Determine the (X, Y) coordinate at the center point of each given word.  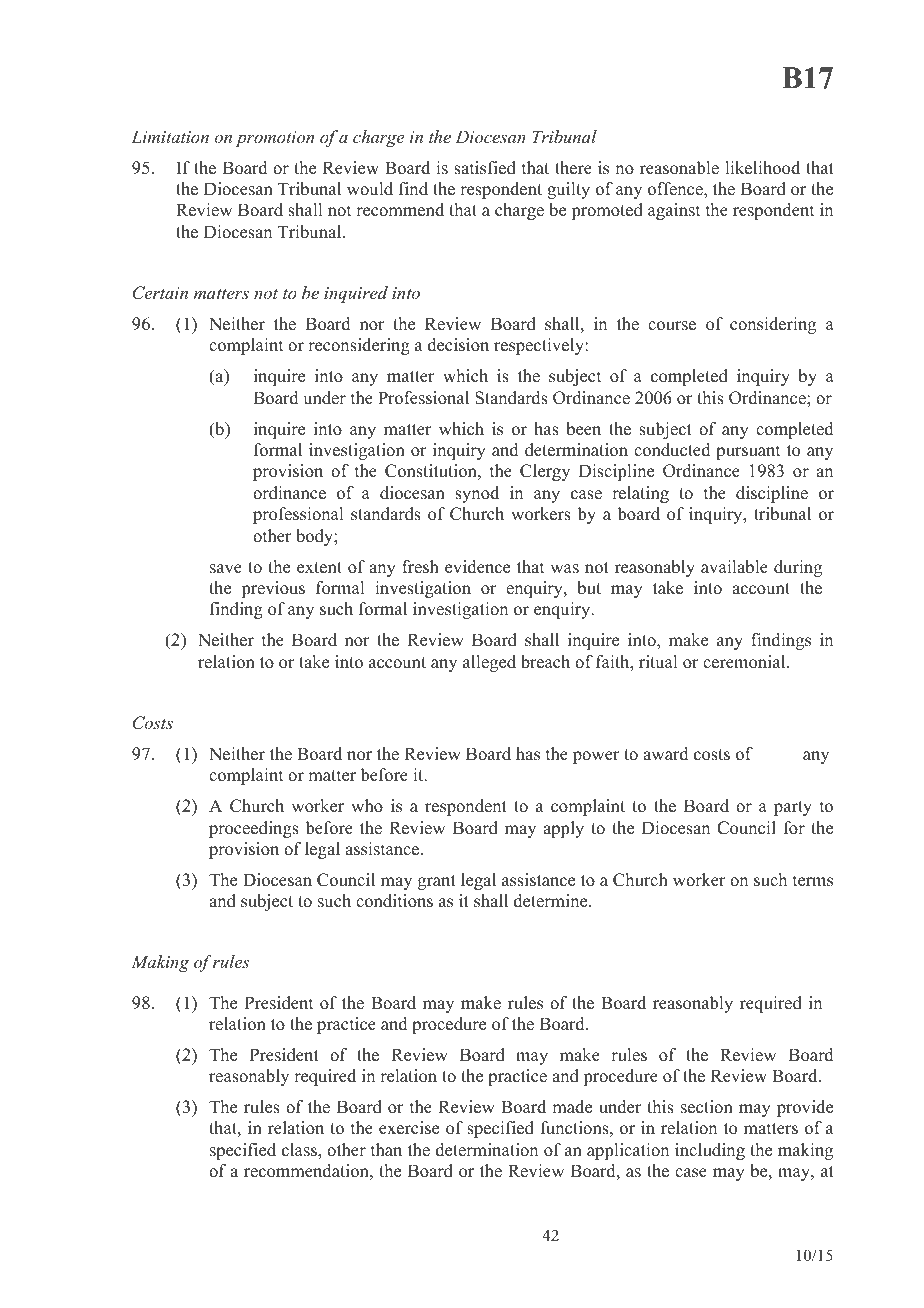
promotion (275, 139)
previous (273, 589)
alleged (489, 663)
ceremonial (745, 662)
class (300, 1150)
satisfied (485, 168)
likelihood (762, 168)
